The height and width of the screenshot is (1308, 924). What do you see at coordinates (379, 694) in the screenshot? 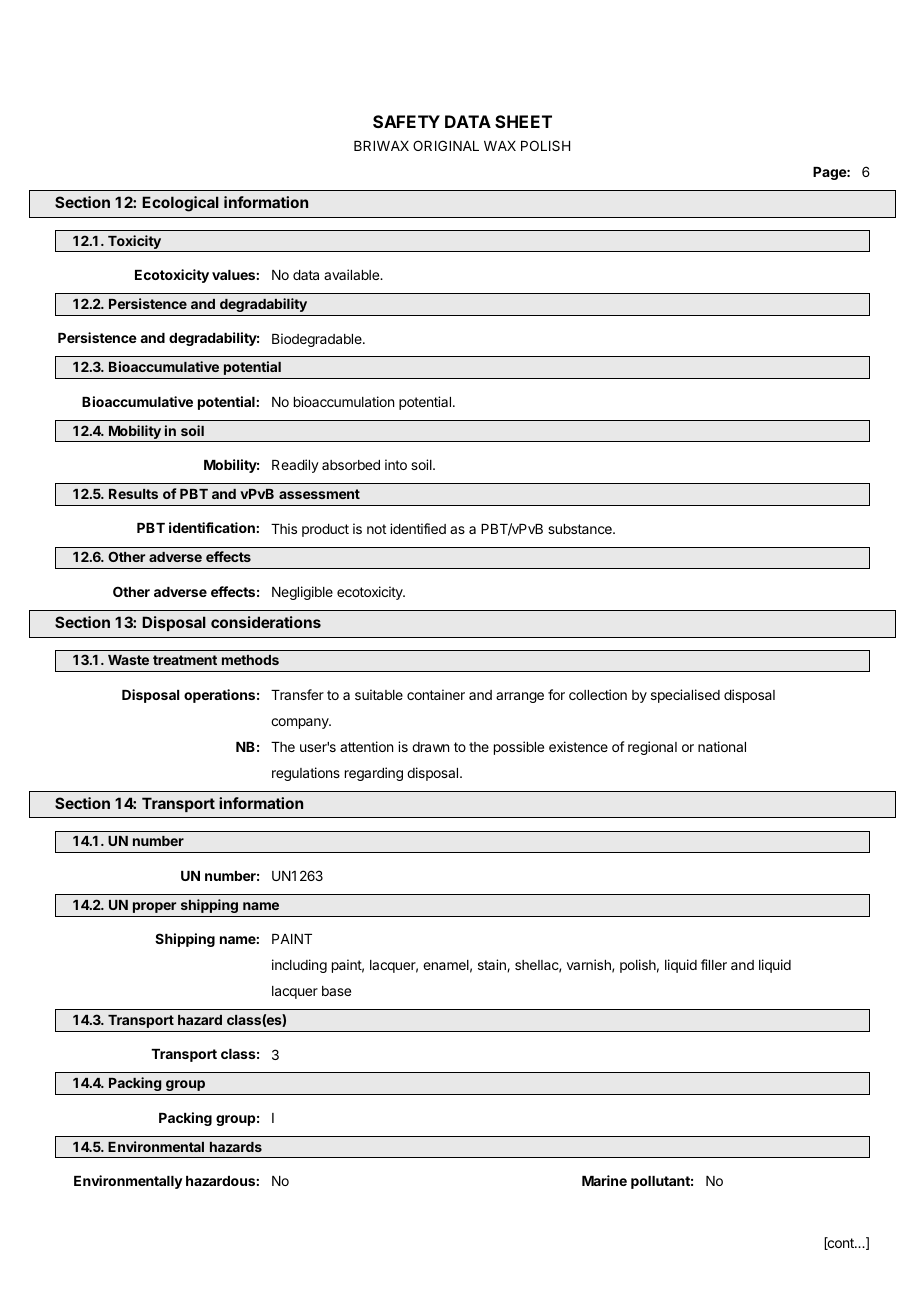
I see `suitable` at bounding box center [379, 694].
